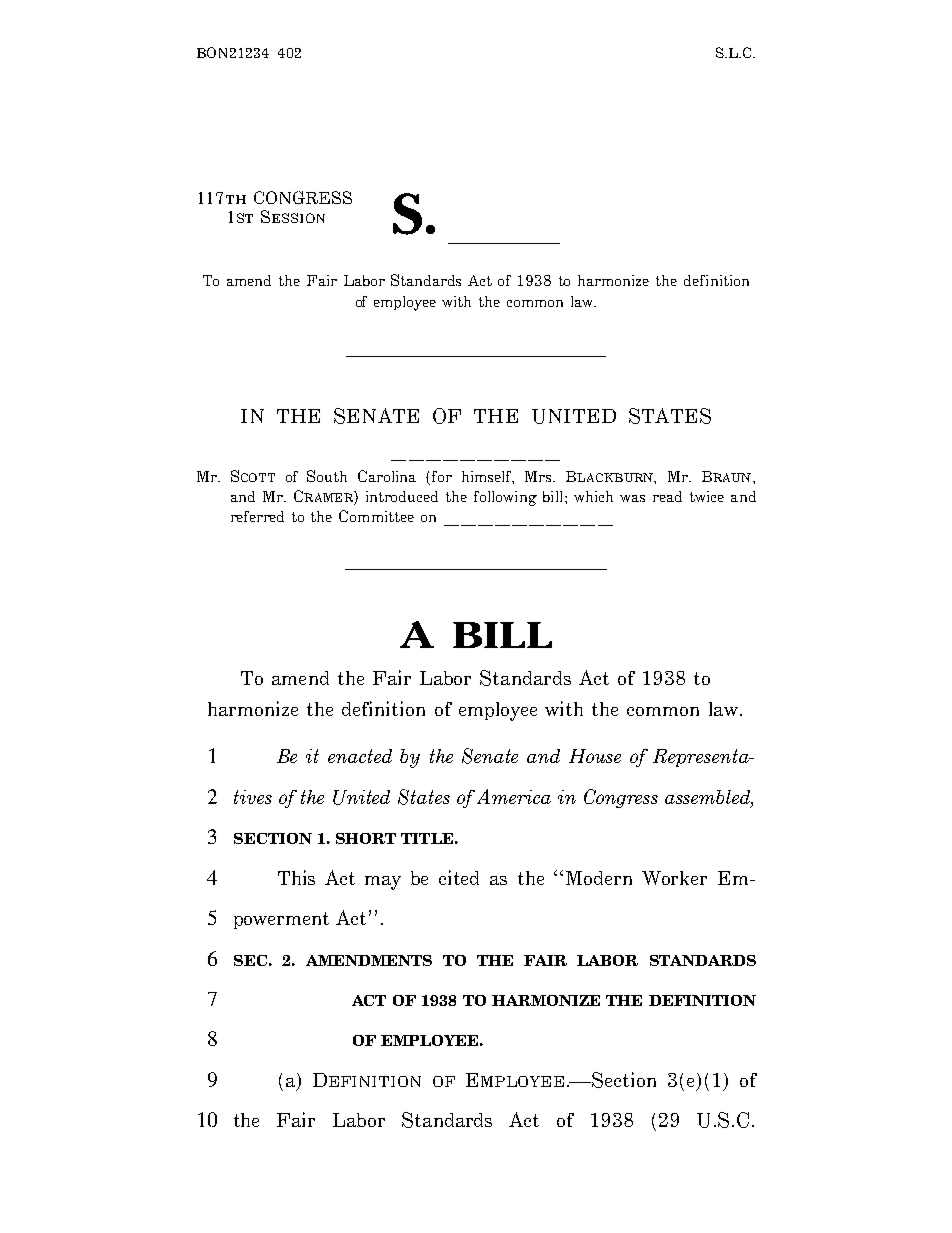  What do you see at coordinates (488, 477) in the image?
I see `himself` at bounding box center [488, 477].
